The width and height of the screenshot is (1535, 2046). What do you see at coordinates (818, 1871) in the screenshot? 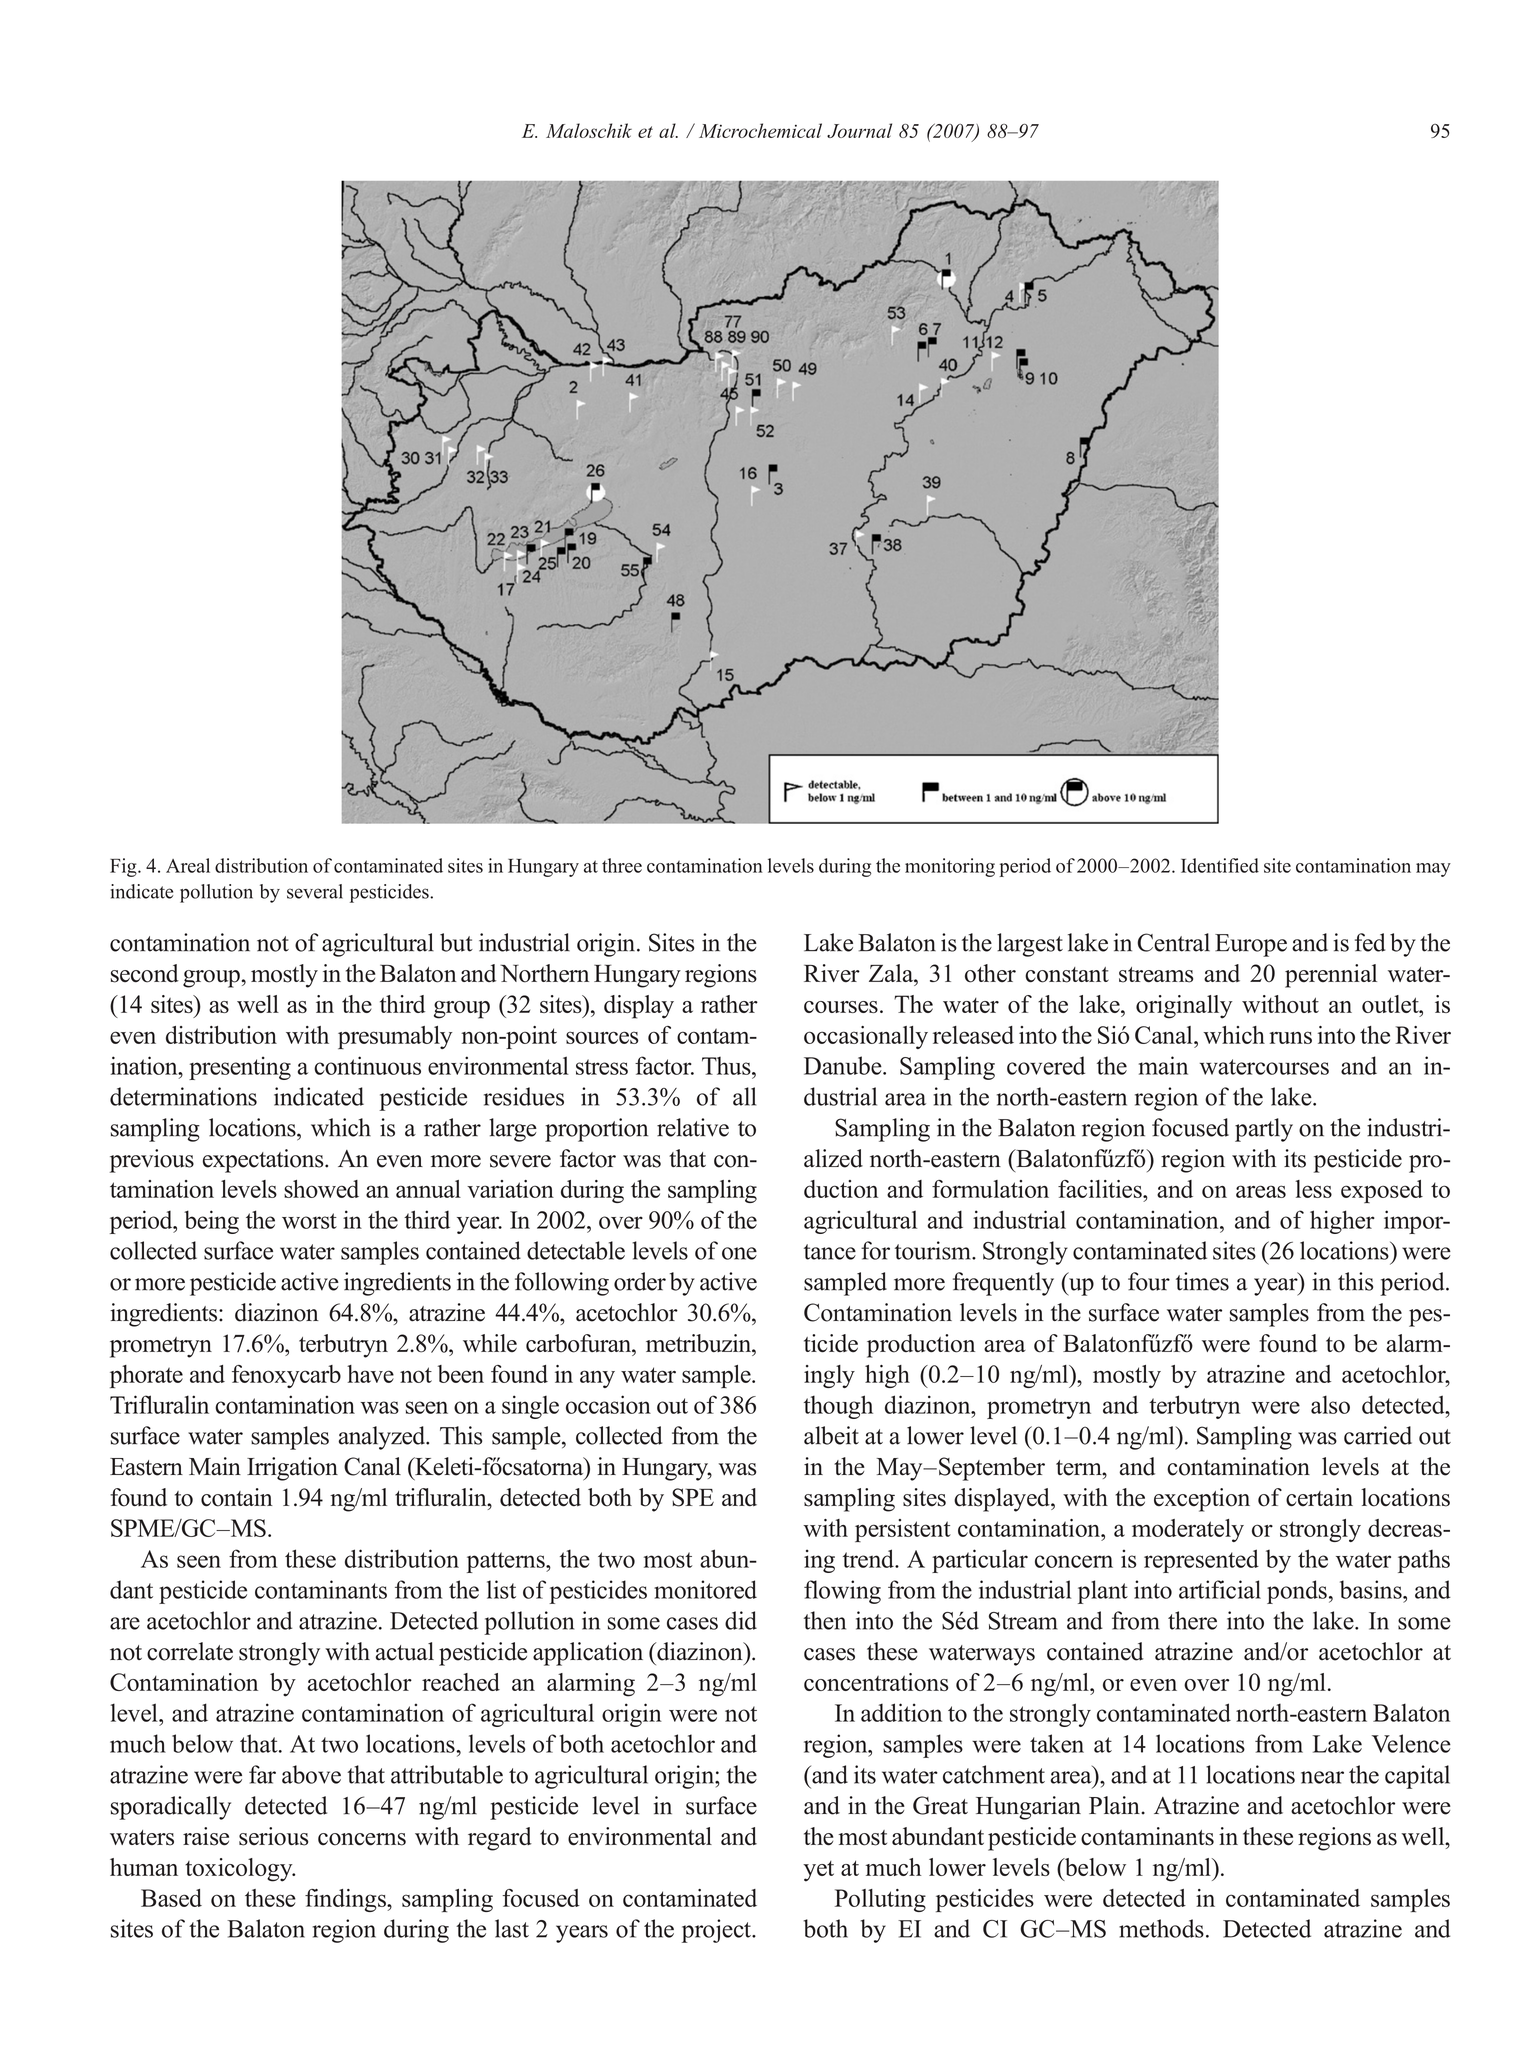
I see `yet` at bounding box center [818, 1871].
